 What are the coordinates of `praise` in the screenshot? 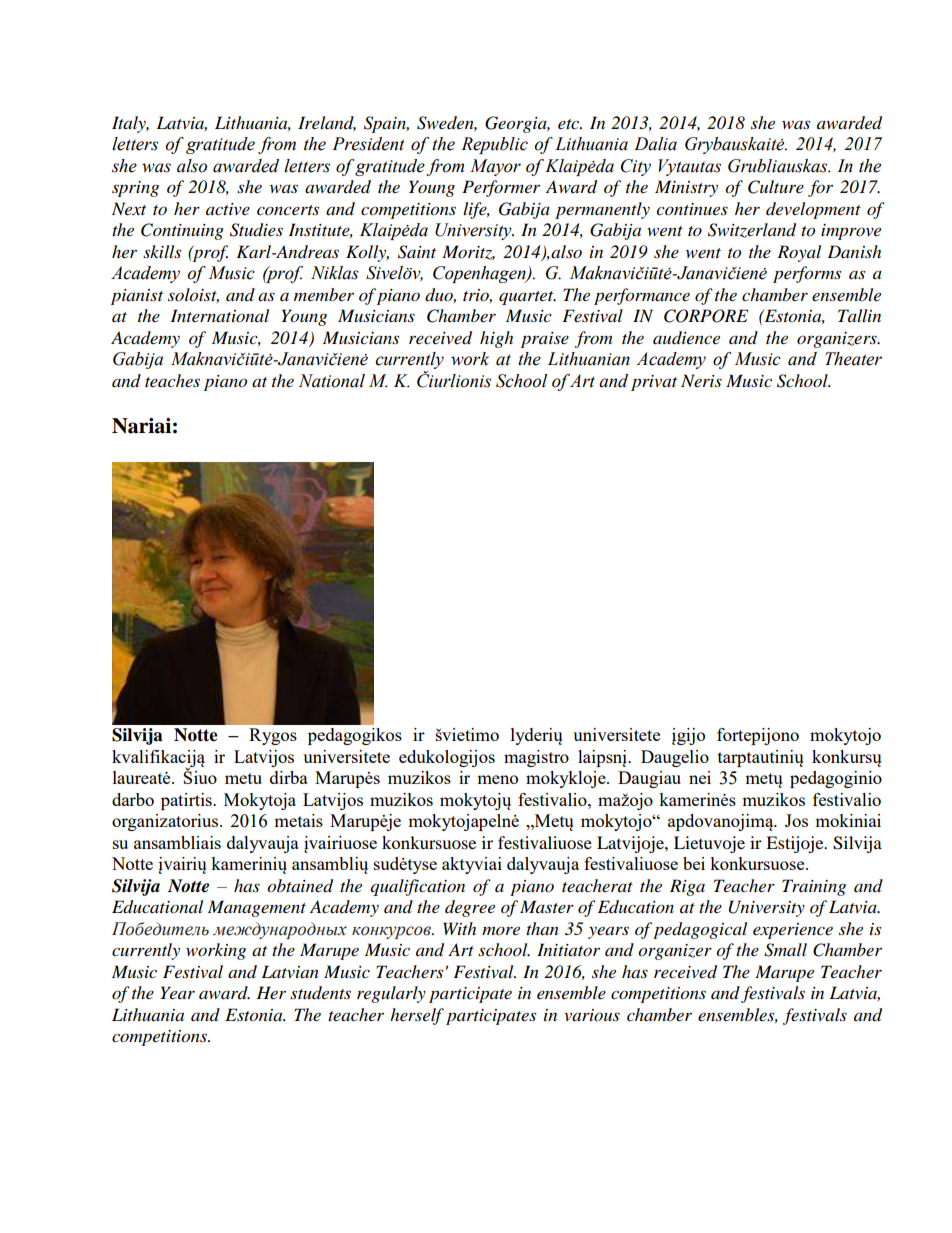 It's located at (545, 340).
